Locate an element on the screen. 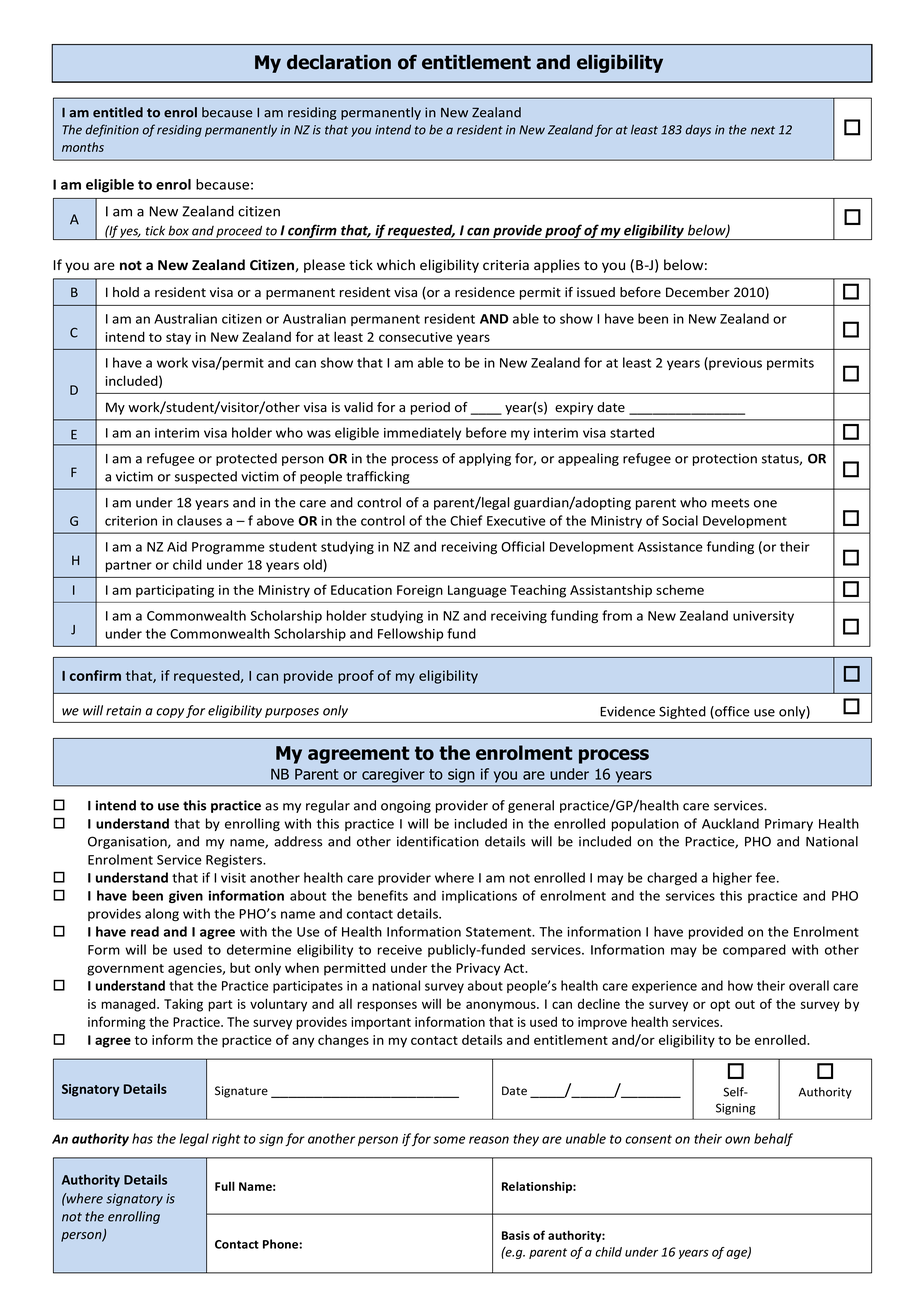 The width and height of the screenshot is (924, 1309). protection is located at coordinates (725, 459).
